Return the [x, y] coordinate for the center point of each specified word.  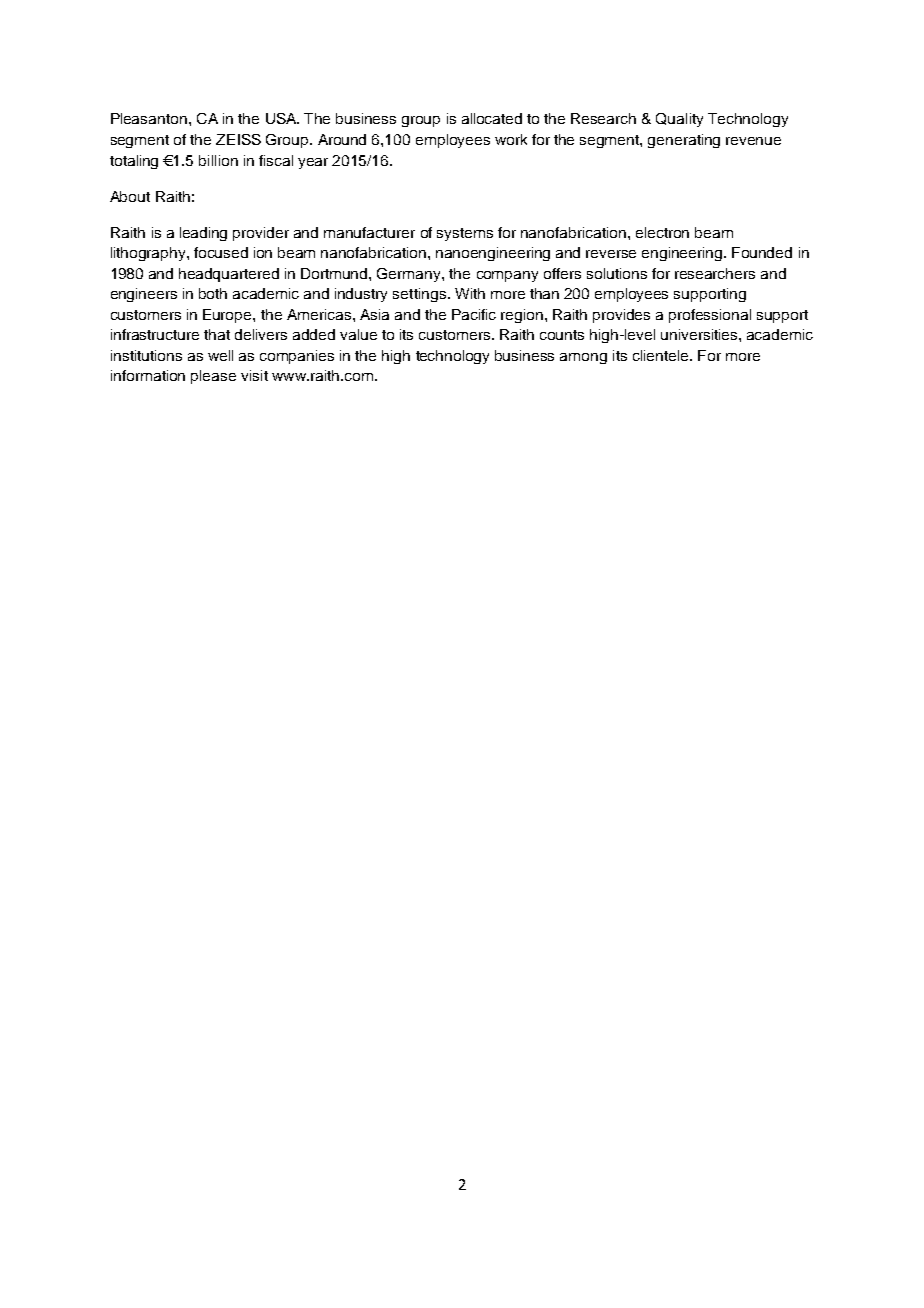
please [213, 377]
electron [662, 232]
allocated [492, 118]
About [130, 196]
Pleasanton [149, 118]
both [213, 293]
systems [465, 234]
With [470, 293]
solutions [617, 273]
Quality [679, 120]
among [583, 358]
